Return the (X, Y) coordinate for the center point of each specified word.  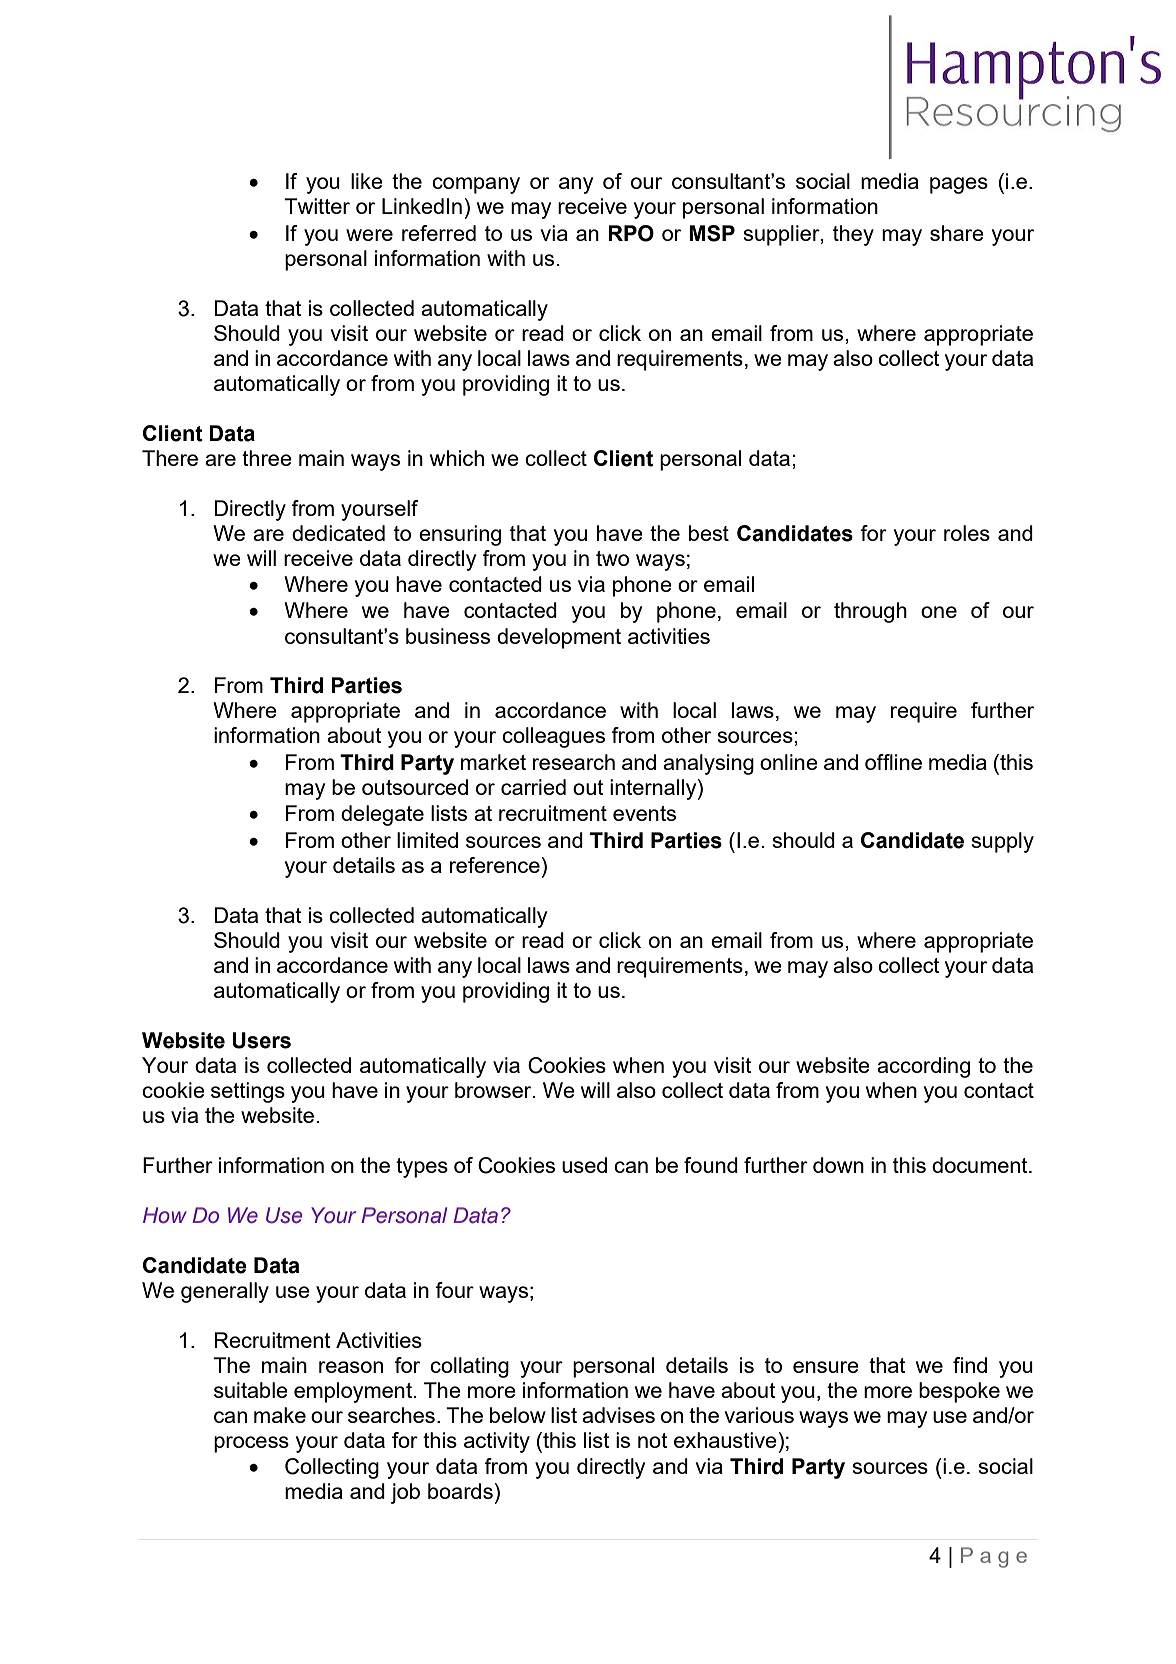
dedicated (338, 533)
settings (248, 1092)
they (853, 235)
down (838, 1165)
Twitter (317, 206)
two (612, 558)
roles (967, 533)
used (584, 1165)
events (644, 813)
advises (618, 1415)
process (251, 1444)
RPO (631, 233)
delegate (382, 815)
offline (893, 762)
